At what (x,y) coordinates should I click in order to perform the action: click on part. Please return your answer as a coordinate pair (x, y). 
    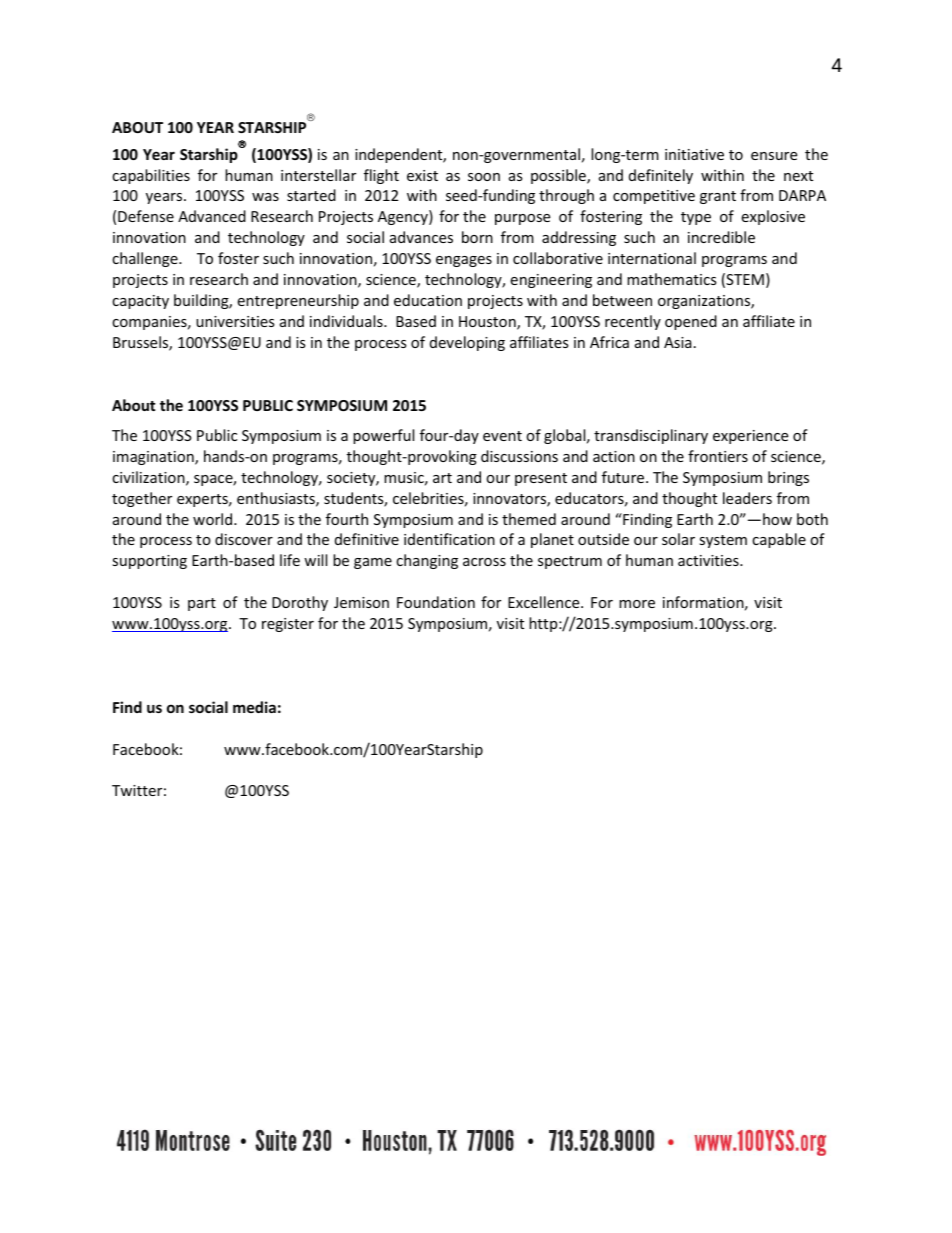
    Looking at the image, I should click on (202, 604).
